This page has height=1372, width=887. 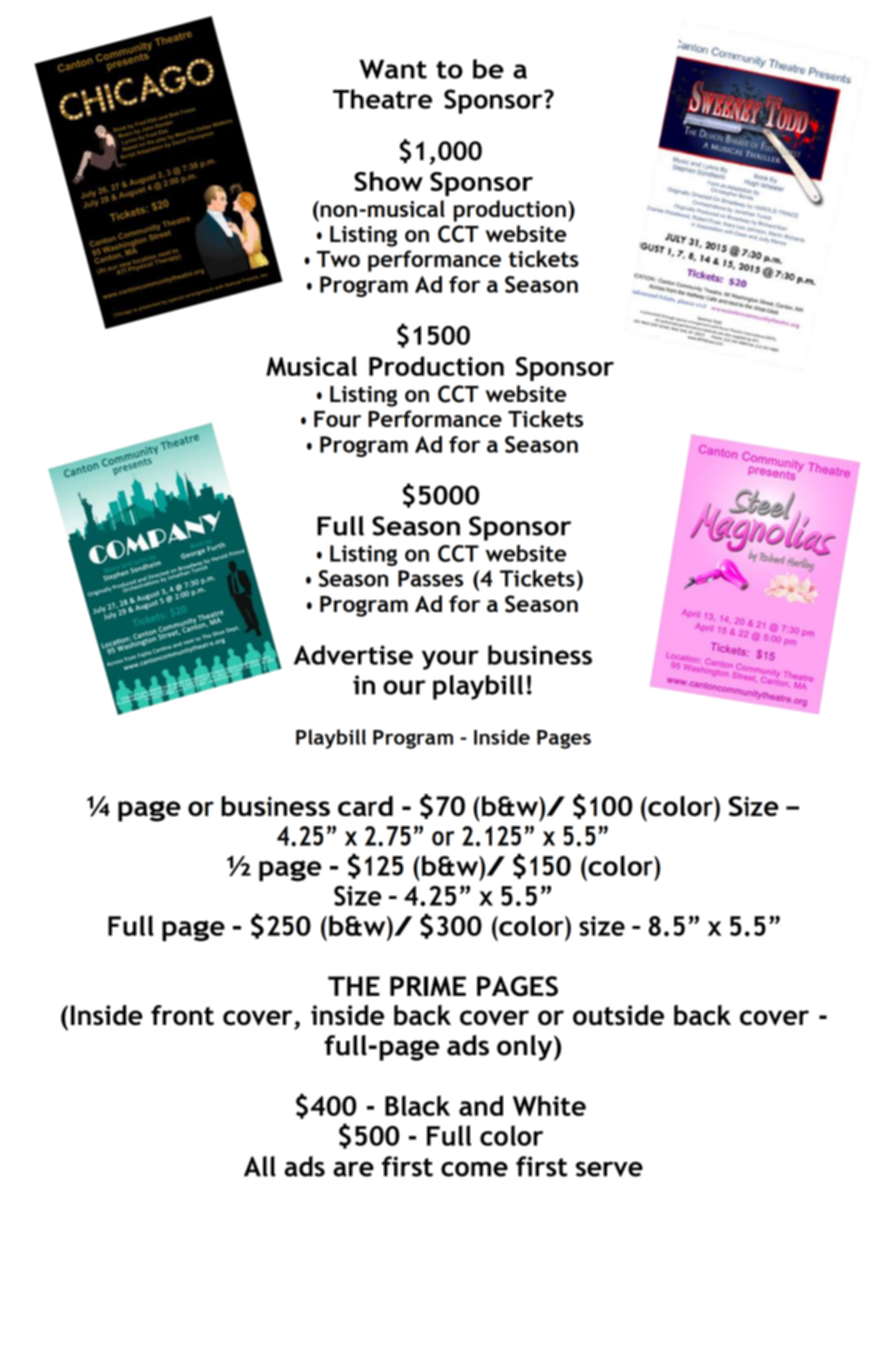 What do you see at coordinates (417, 1105) in the page?
I see `Black` at bounding box center [417, 1105].
